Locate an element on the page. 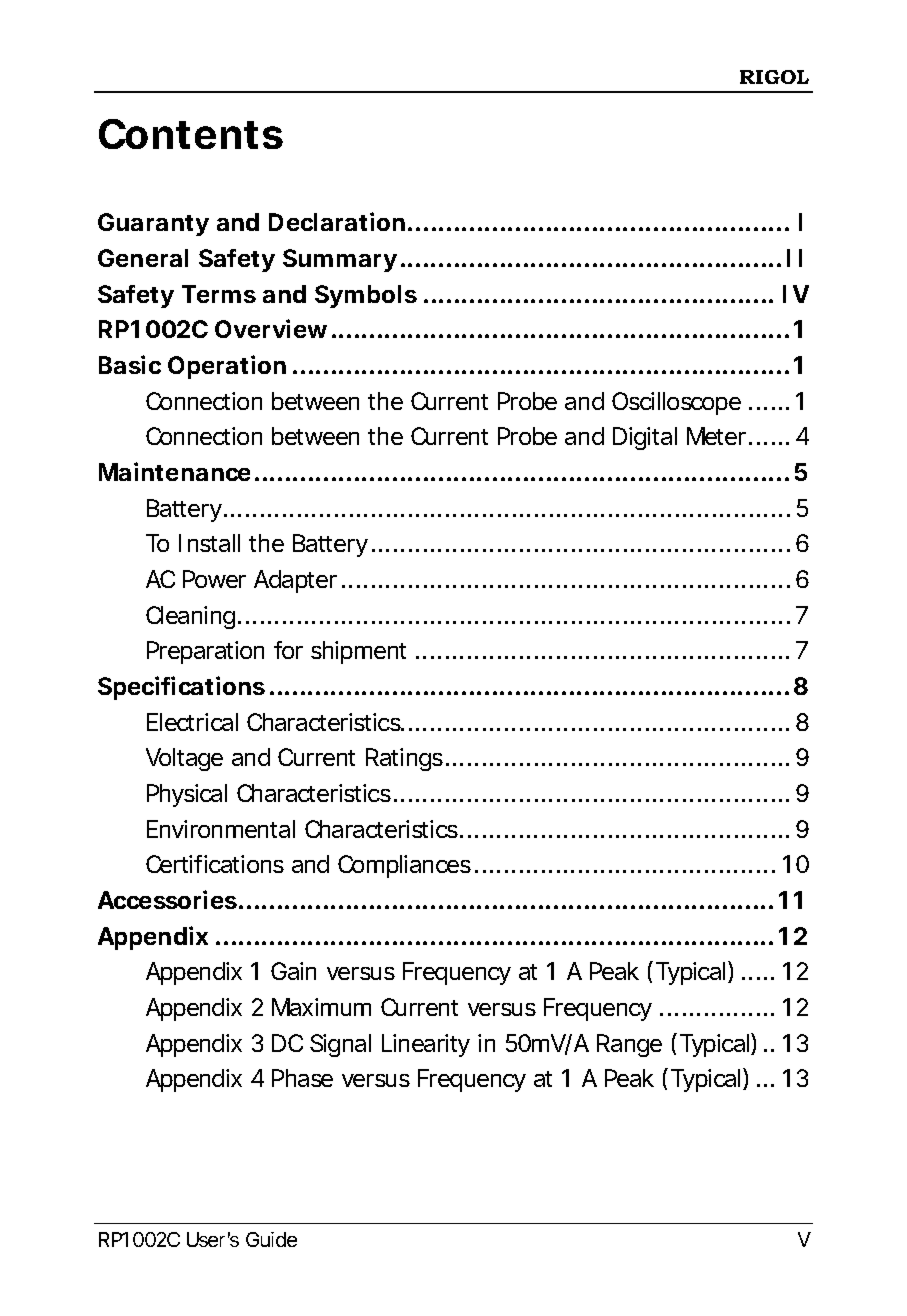 This document has width=907, height=1316. Guide is located at coordinates (271, 1239).
